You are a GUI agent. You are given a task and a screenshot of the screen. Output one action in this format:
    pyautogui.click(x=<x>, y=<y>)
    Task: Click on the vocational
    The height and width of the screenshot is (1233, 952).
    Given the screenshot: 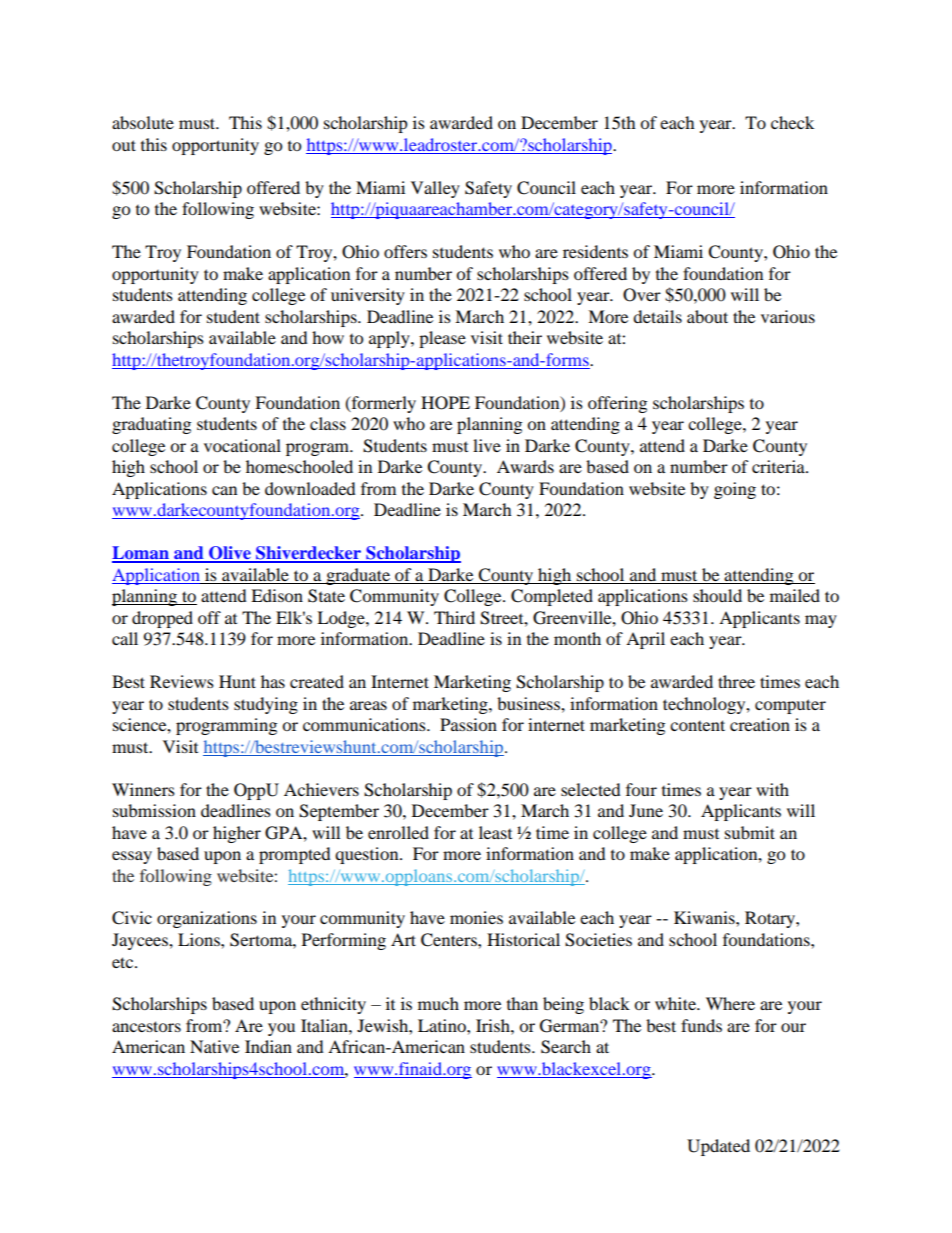 What is the action you would take?
    pyautogui.click(x=242, y=445)
